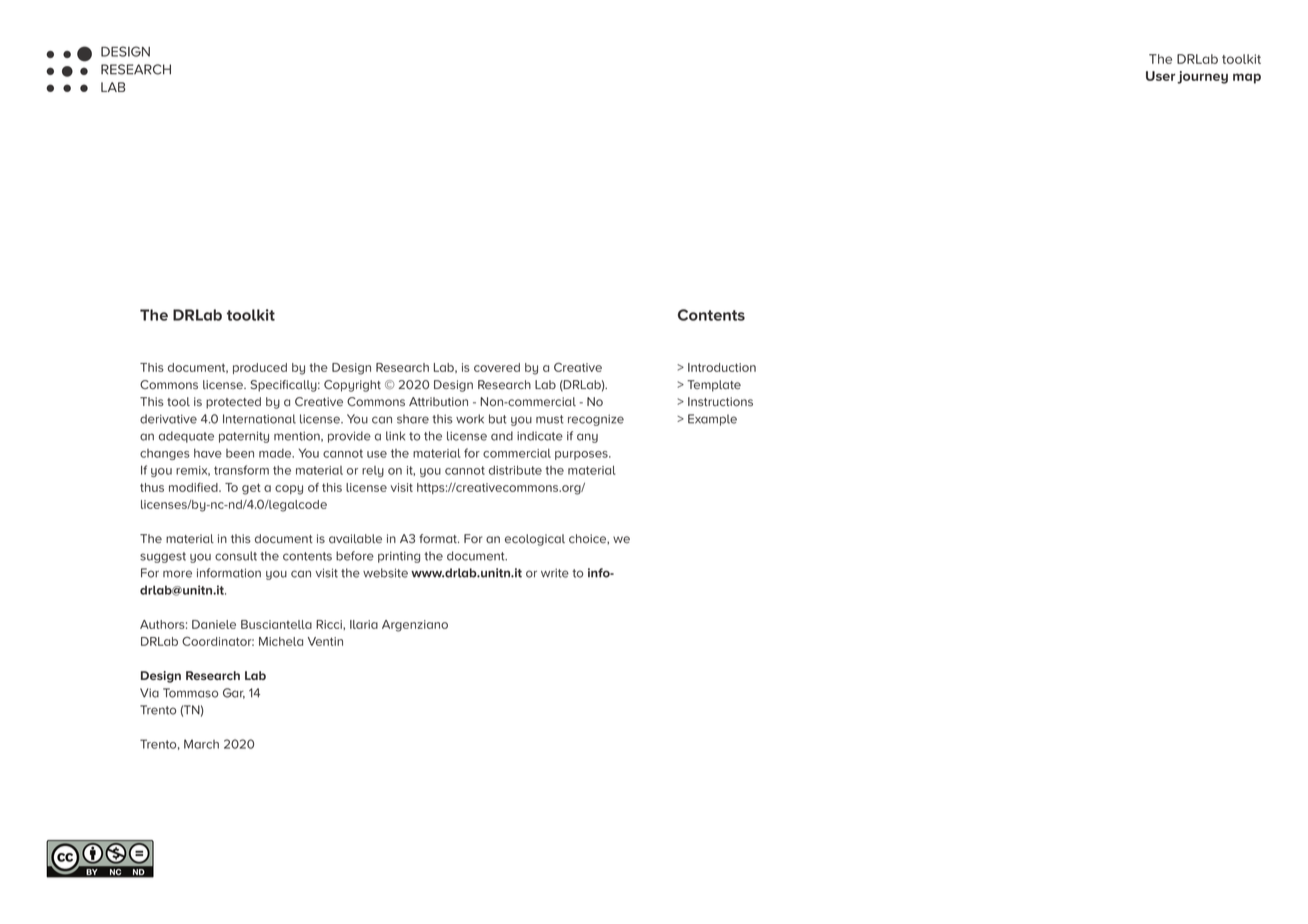  I want to click on journey, so click(1202, 77).
